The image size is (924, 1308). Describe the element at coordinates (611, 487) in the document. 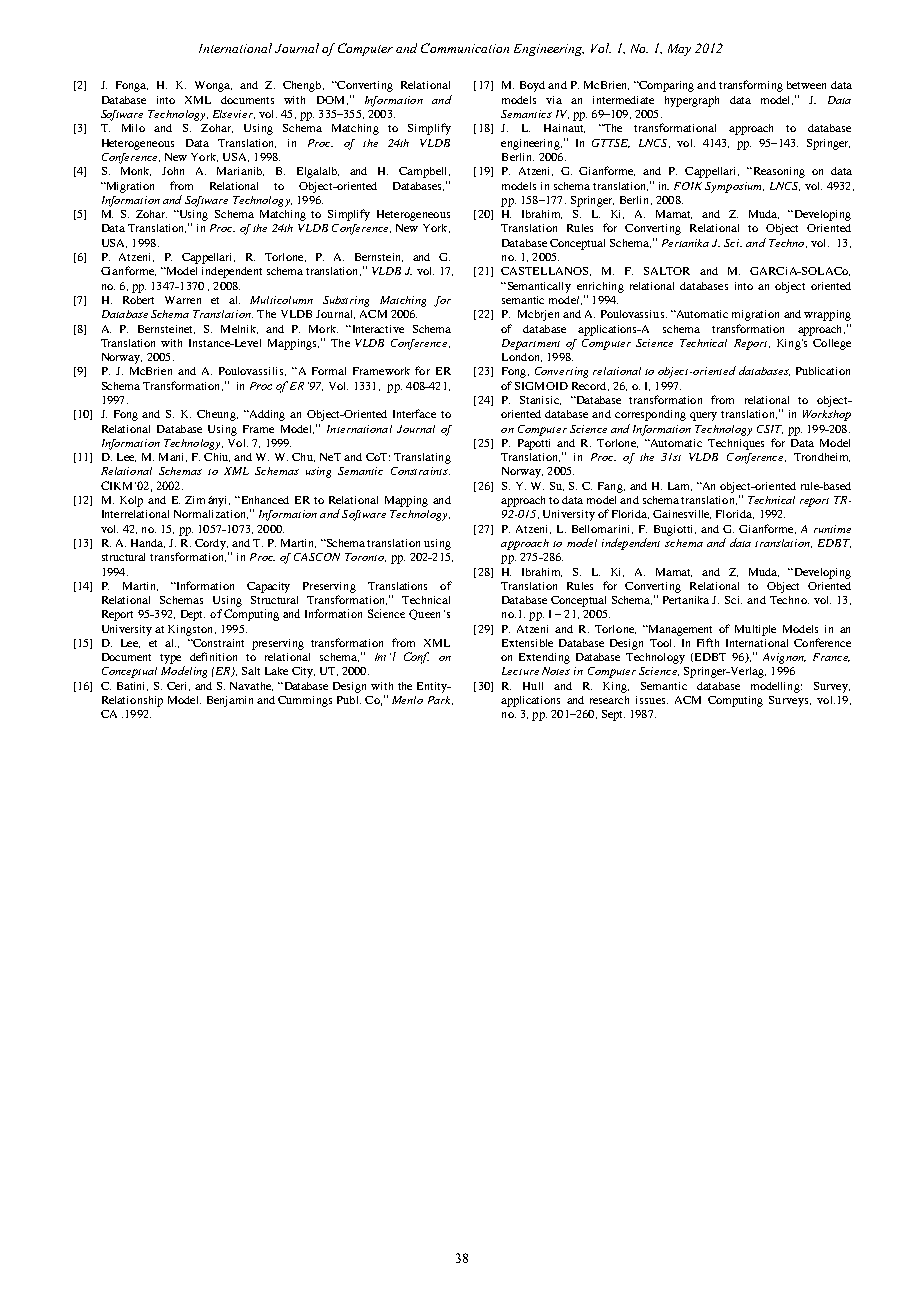

I see `Fang` at that location.
